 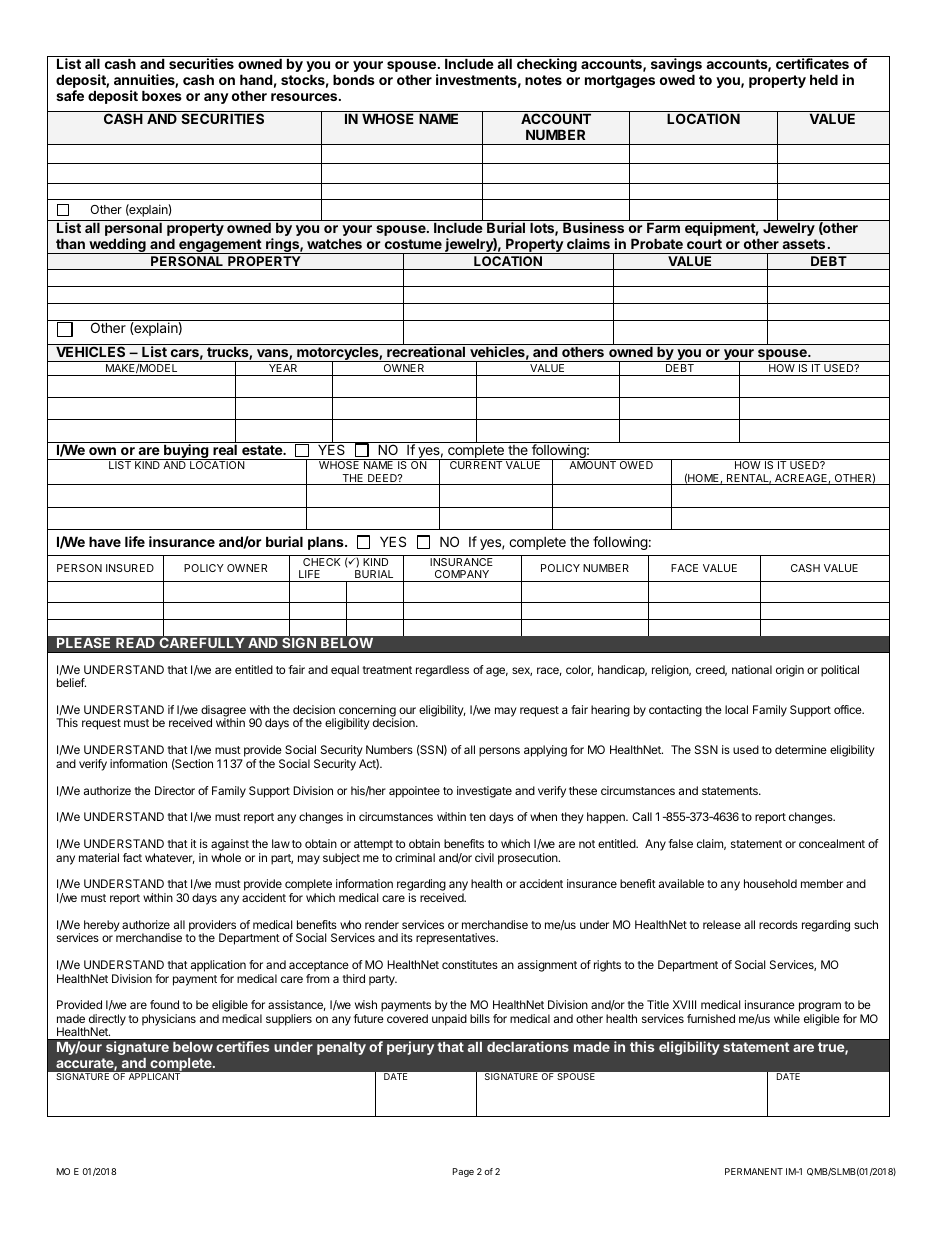 What do you see at coordinates (462, 574) in the page?
I see `COMPANY` at bounding box center [462, 574].
